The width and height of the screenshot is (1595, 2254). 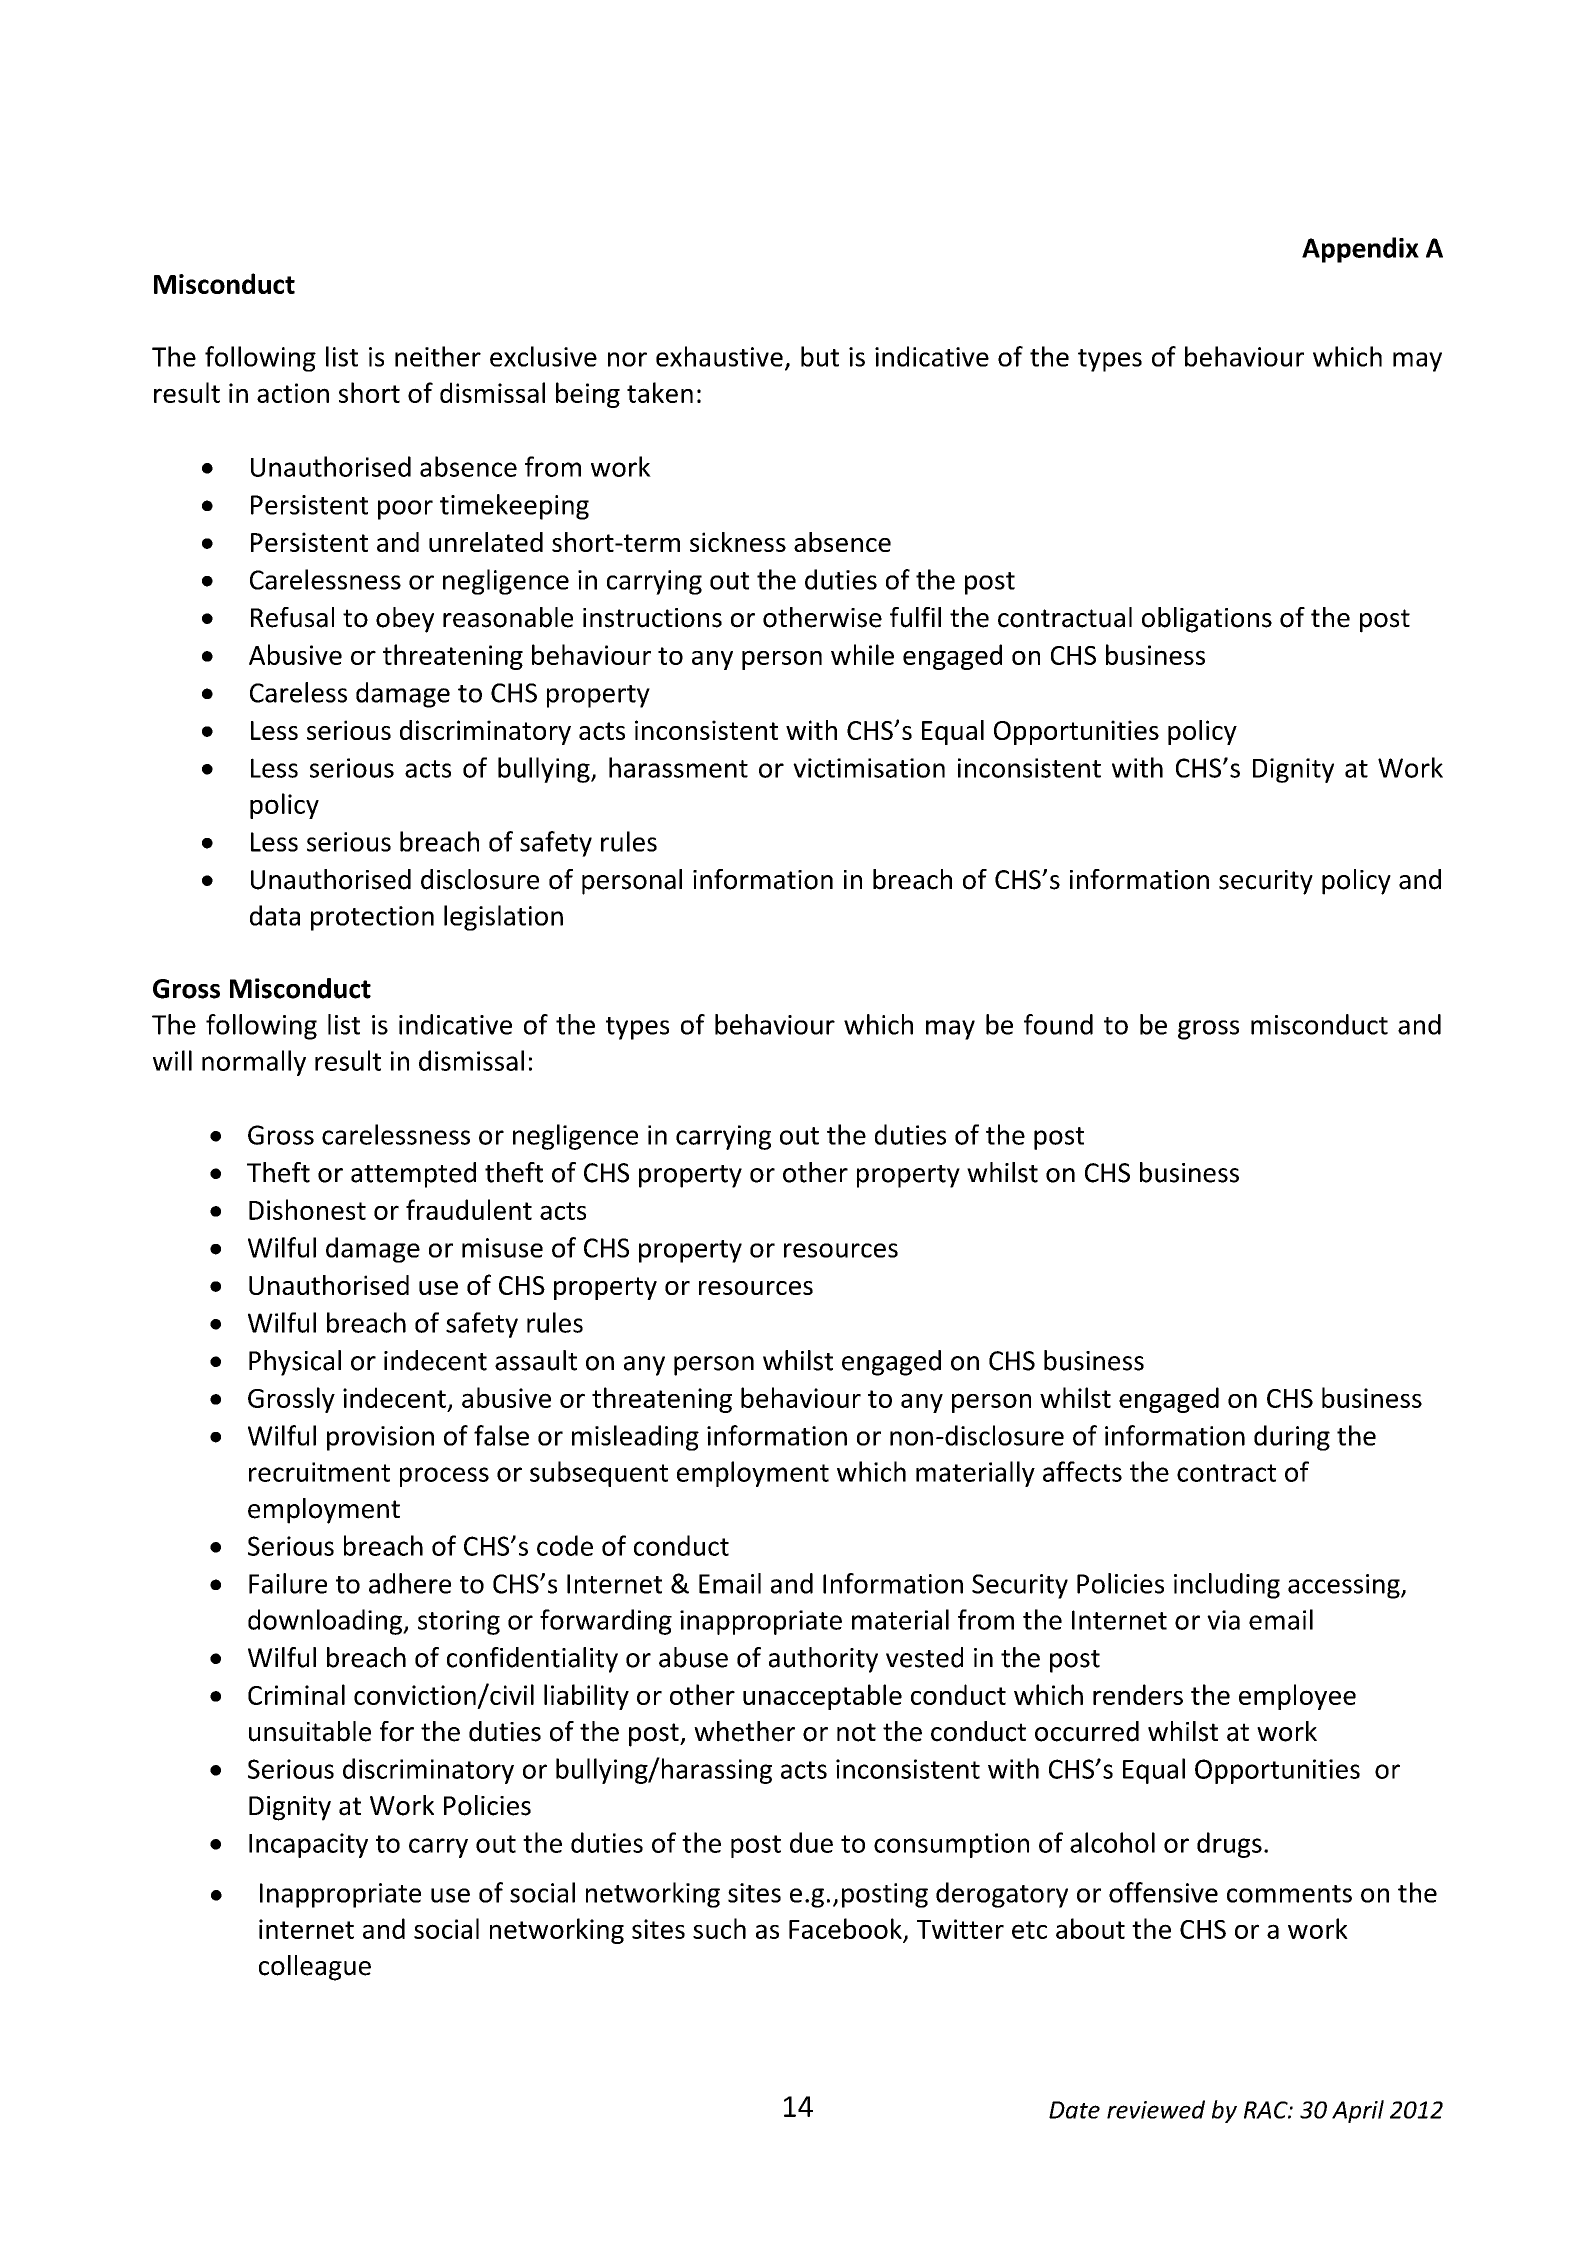 What do you see at coordinates (293, 393) in the screenshot?
I see `action` at bounding box center [293, 393].
